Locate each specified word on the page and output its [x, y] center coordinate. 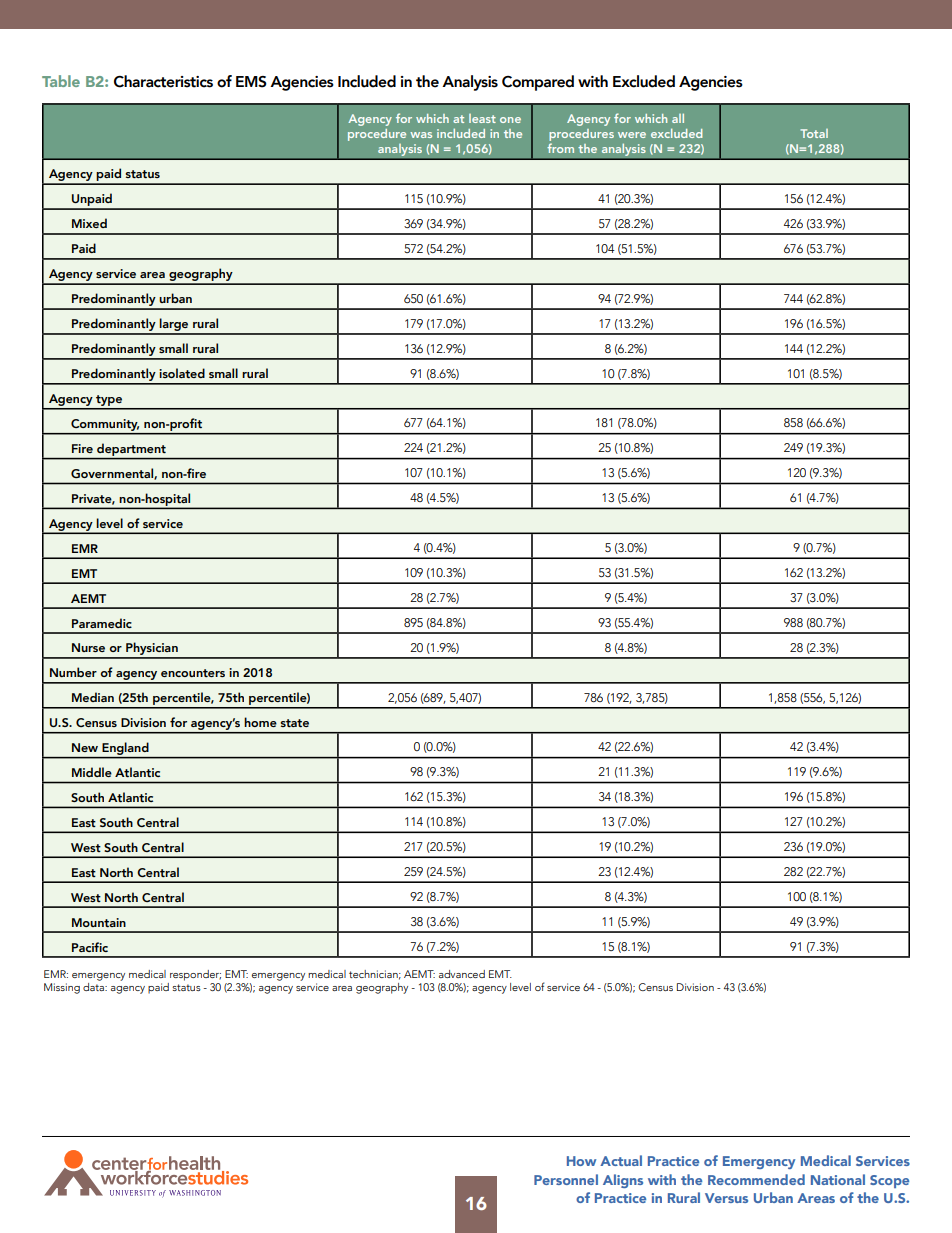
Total [814, 133]
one [510, 120]
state [294, 723]
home [260, 722]
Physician [152, 650]
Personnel [566, 1179]
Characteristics [163, 81]
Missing [62, 988]
